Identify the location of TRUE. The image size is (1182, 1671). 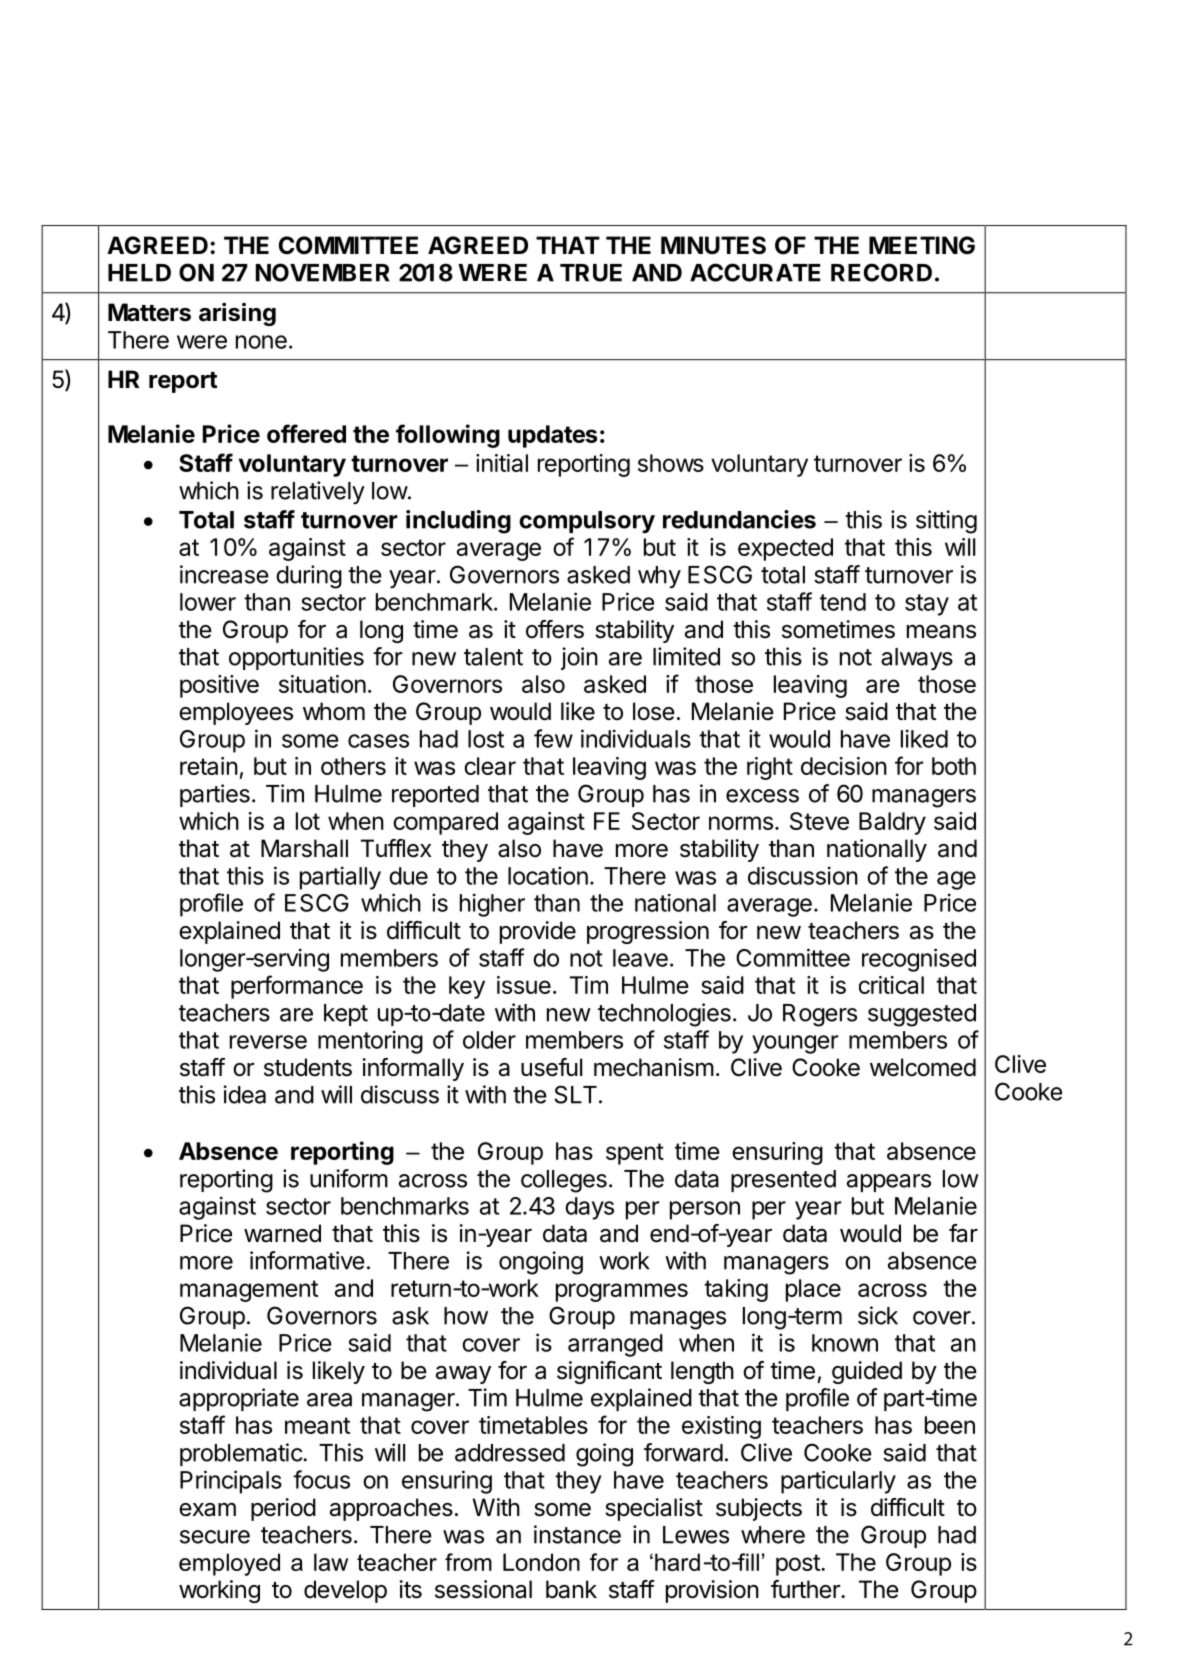
(591, 273).
